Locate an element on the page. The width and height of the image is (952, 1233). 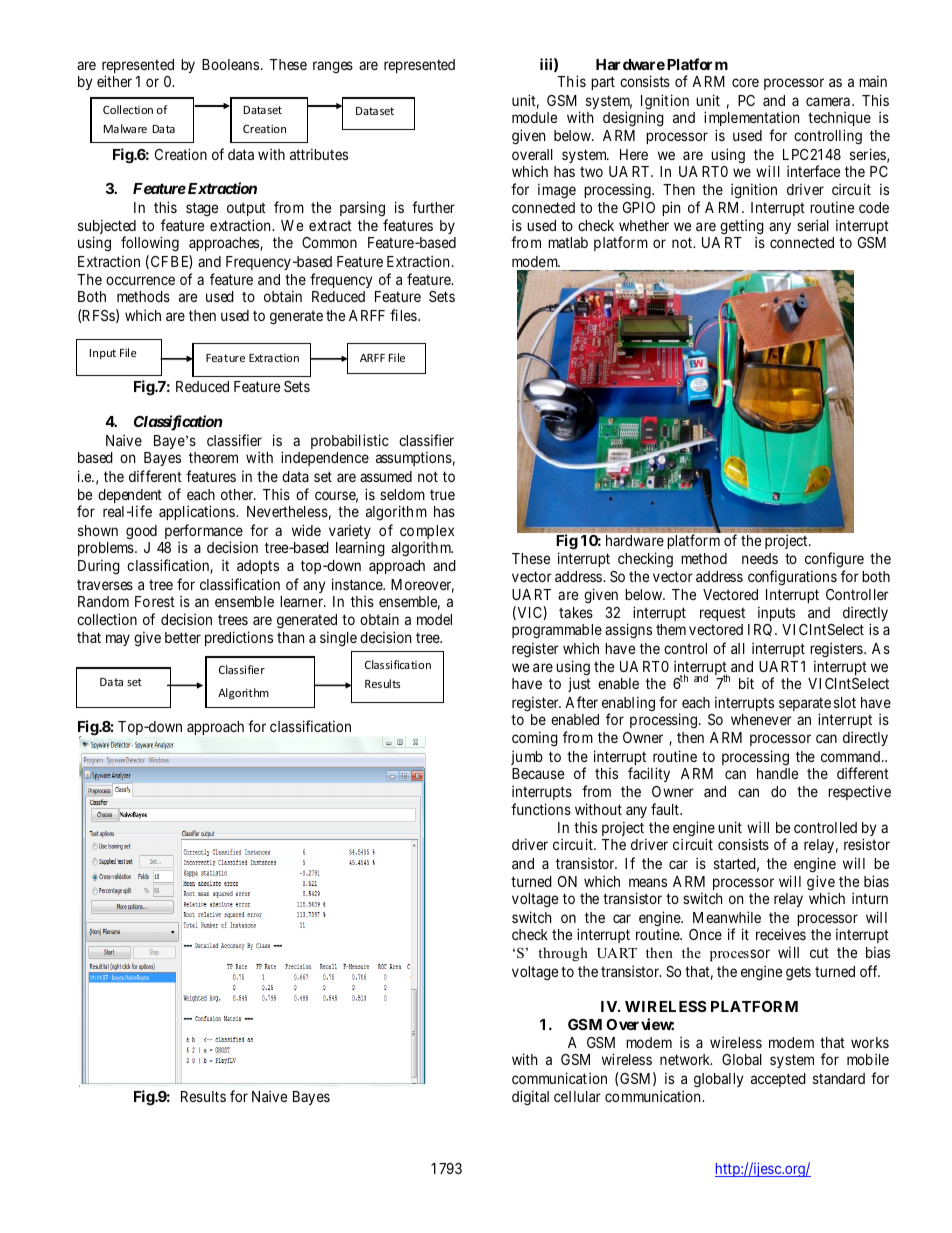
Booleans is located at coordinates (230, 64).
